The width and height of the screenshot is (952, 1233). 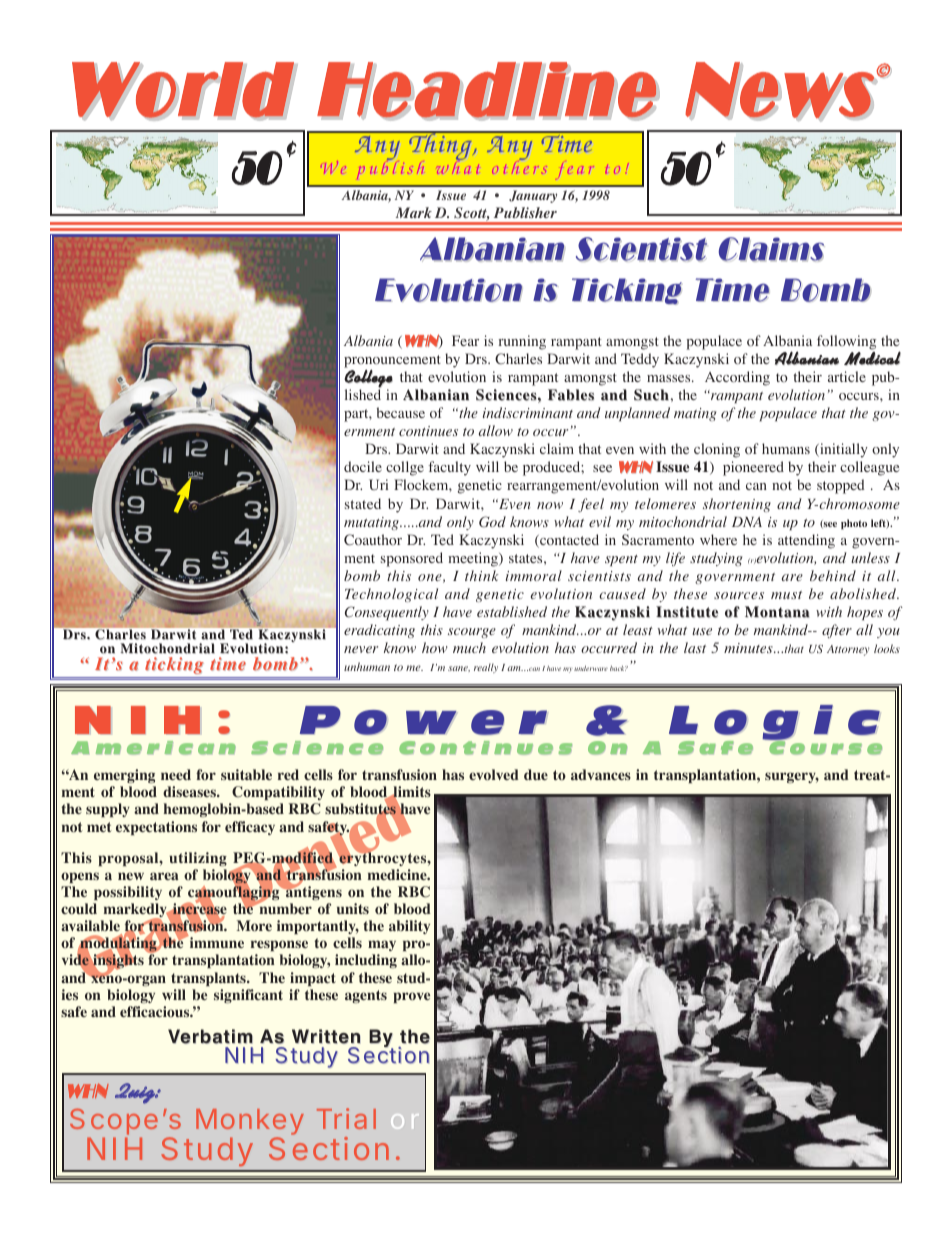 I want to click on transplants, so click(x=209, y=979).
